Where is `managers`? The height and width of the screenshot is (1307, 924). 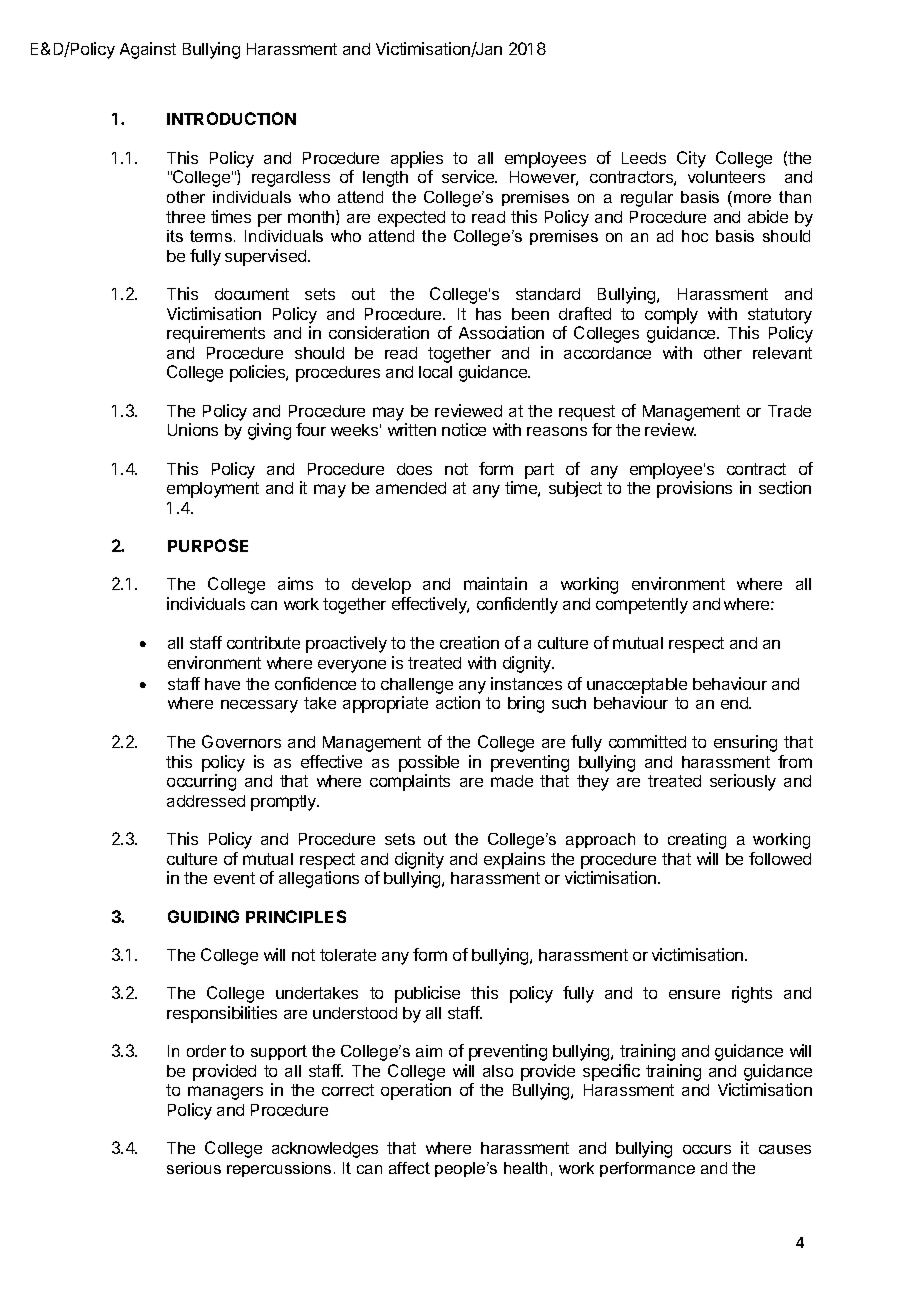 managers is located at coordinates (225, 1093).
